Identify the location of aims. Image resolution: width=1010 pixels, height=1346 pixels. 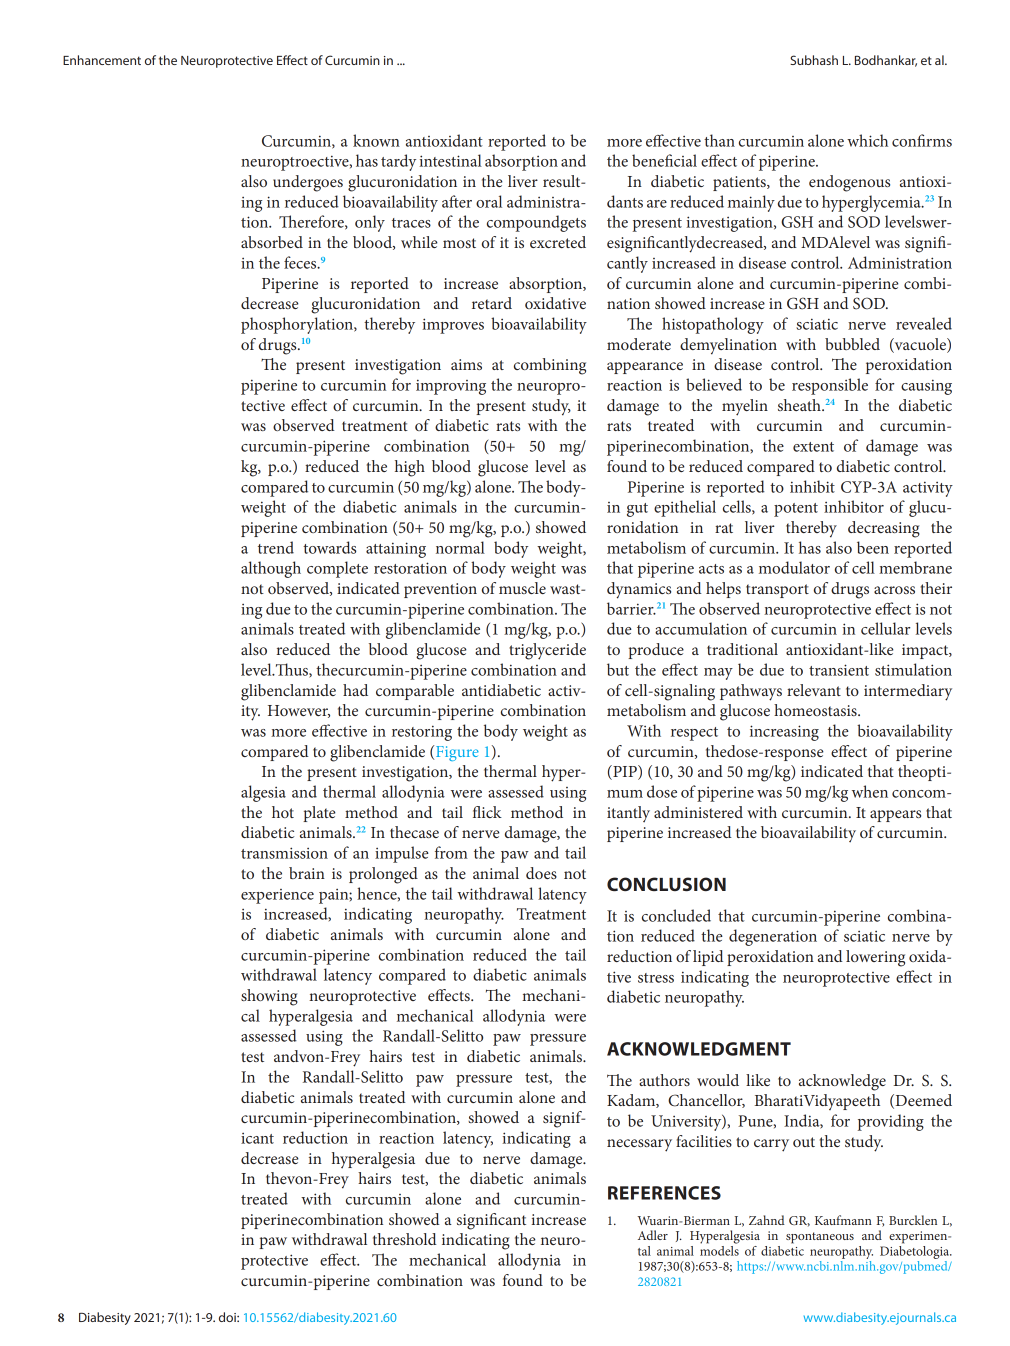
(466, 364).
